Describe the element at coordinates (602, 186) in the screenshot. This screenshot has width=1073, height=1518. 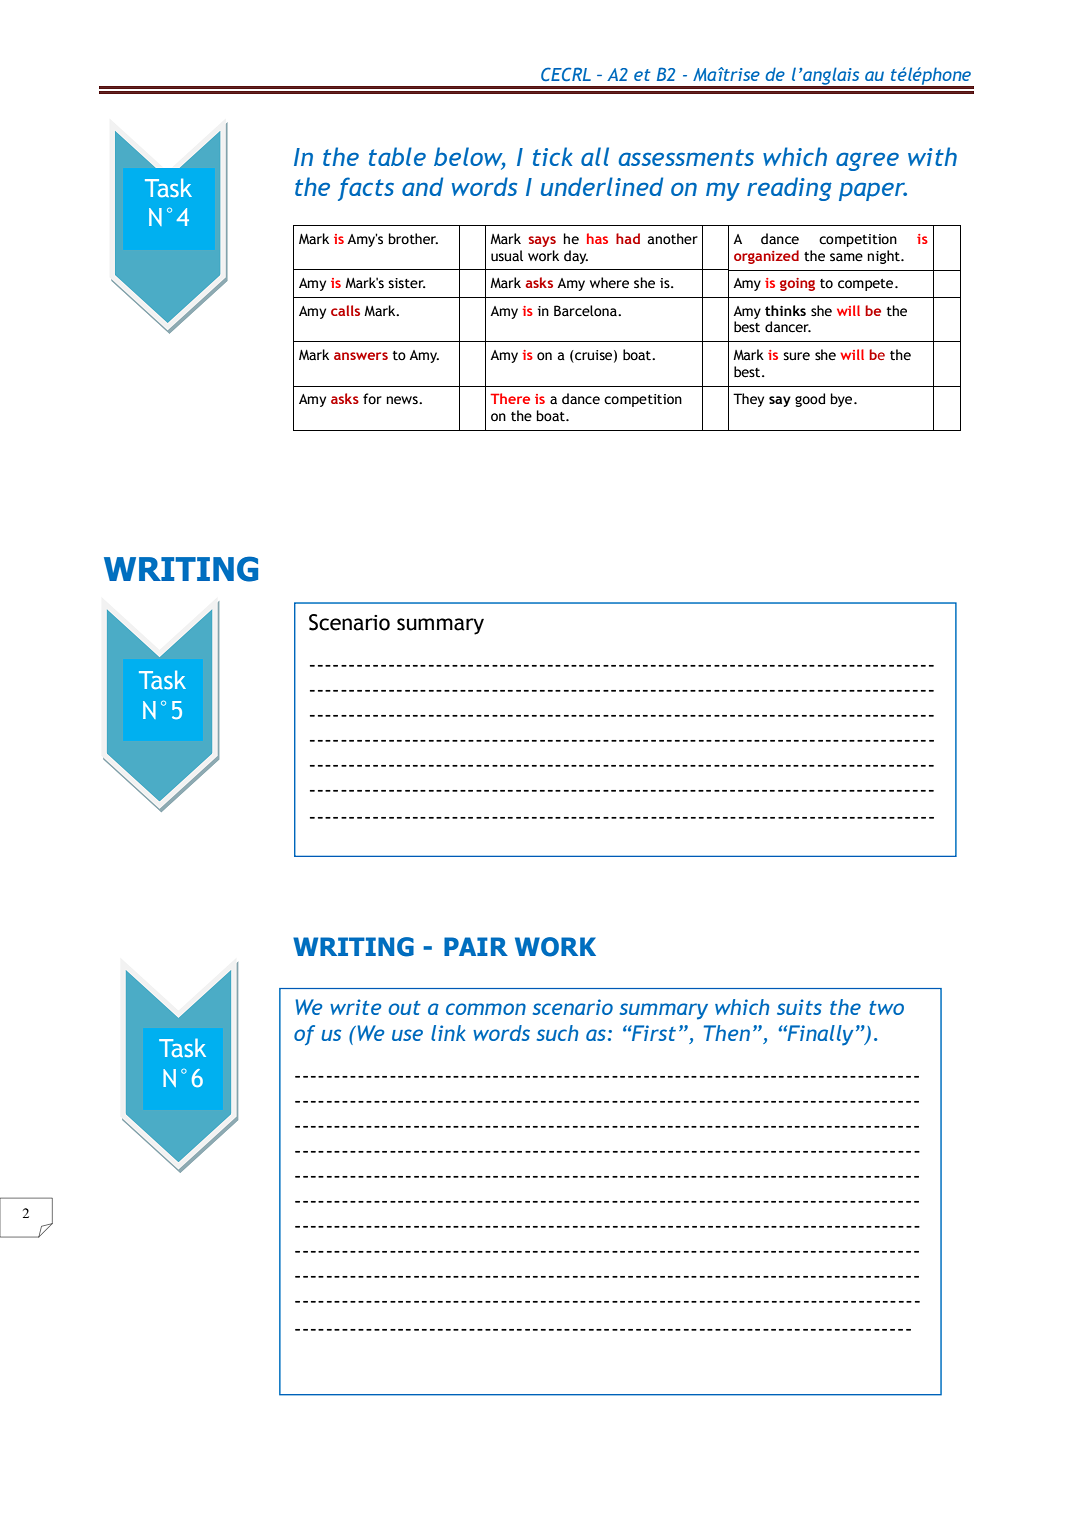
I see `underlined` at that location.
